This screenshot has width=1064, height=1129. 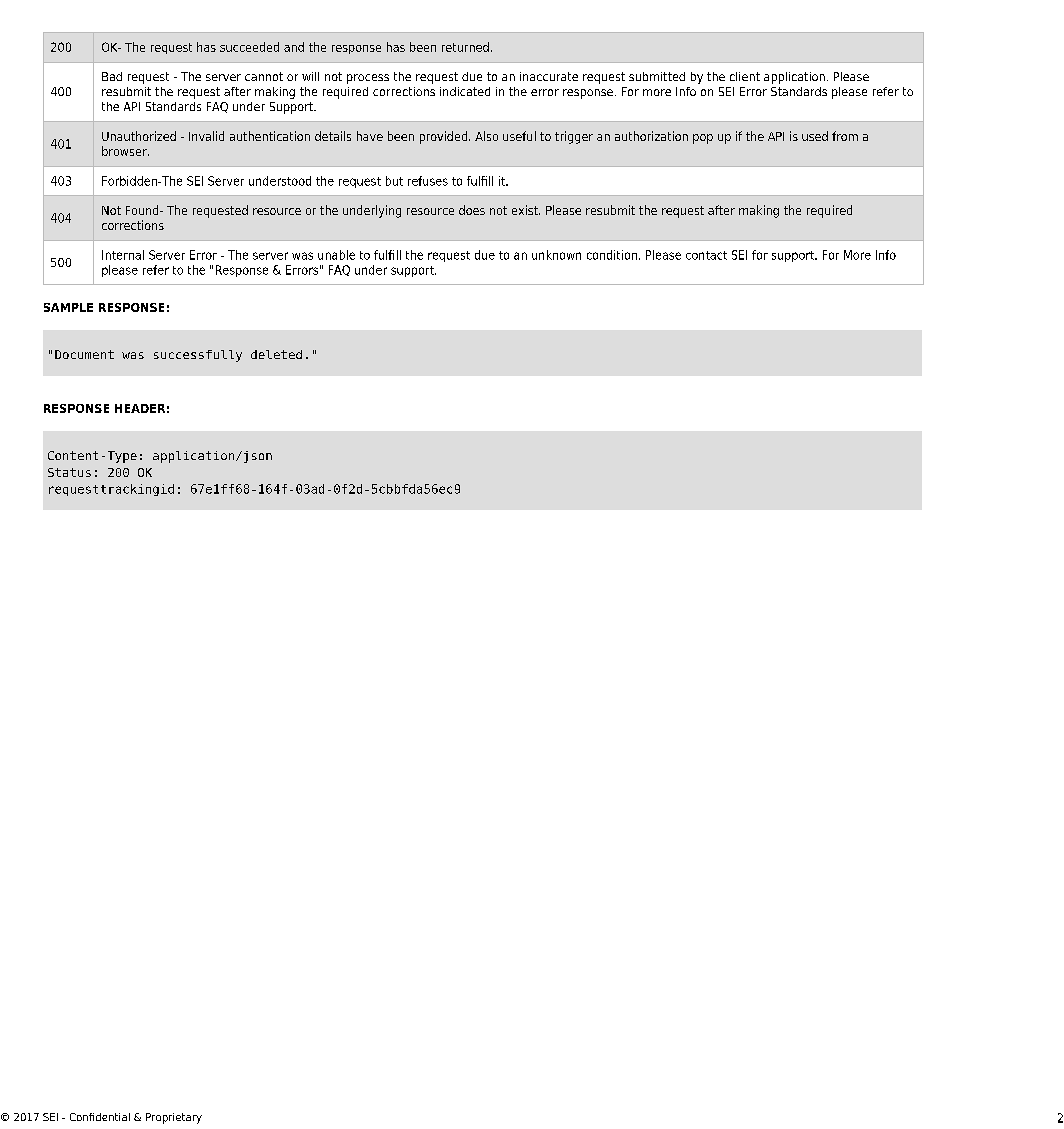 What do you see at coordinates (276, 354) in the screenshot?
I see `deleted` at bounding box center [276, 354].
